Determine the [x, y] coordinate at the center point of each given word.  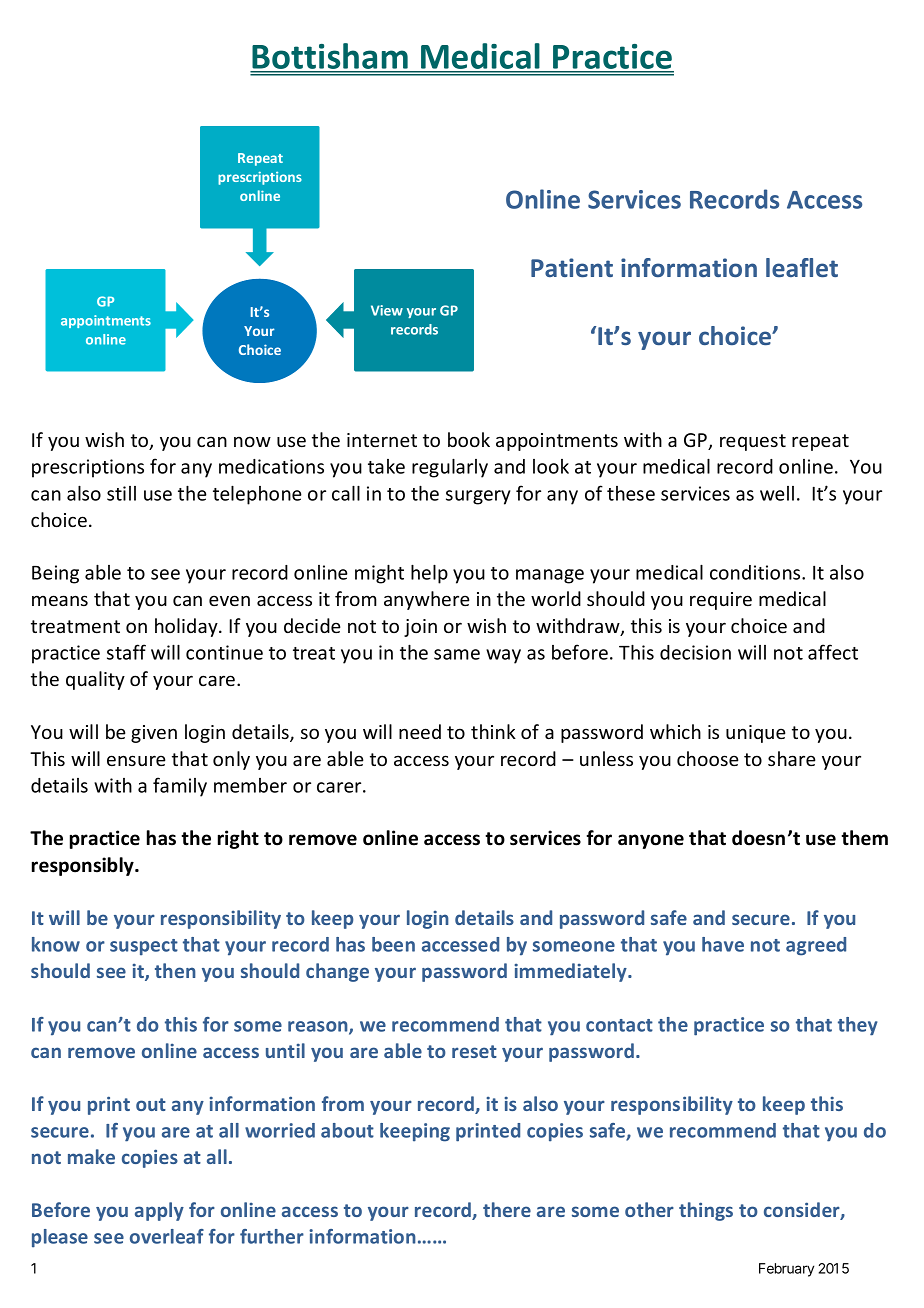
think [493, 731]
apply [159, 1211]
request [753, 442]
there [507, 1209]
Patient [572, 267]
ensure [136, 760]
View [387, 310]
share [792, 758]
